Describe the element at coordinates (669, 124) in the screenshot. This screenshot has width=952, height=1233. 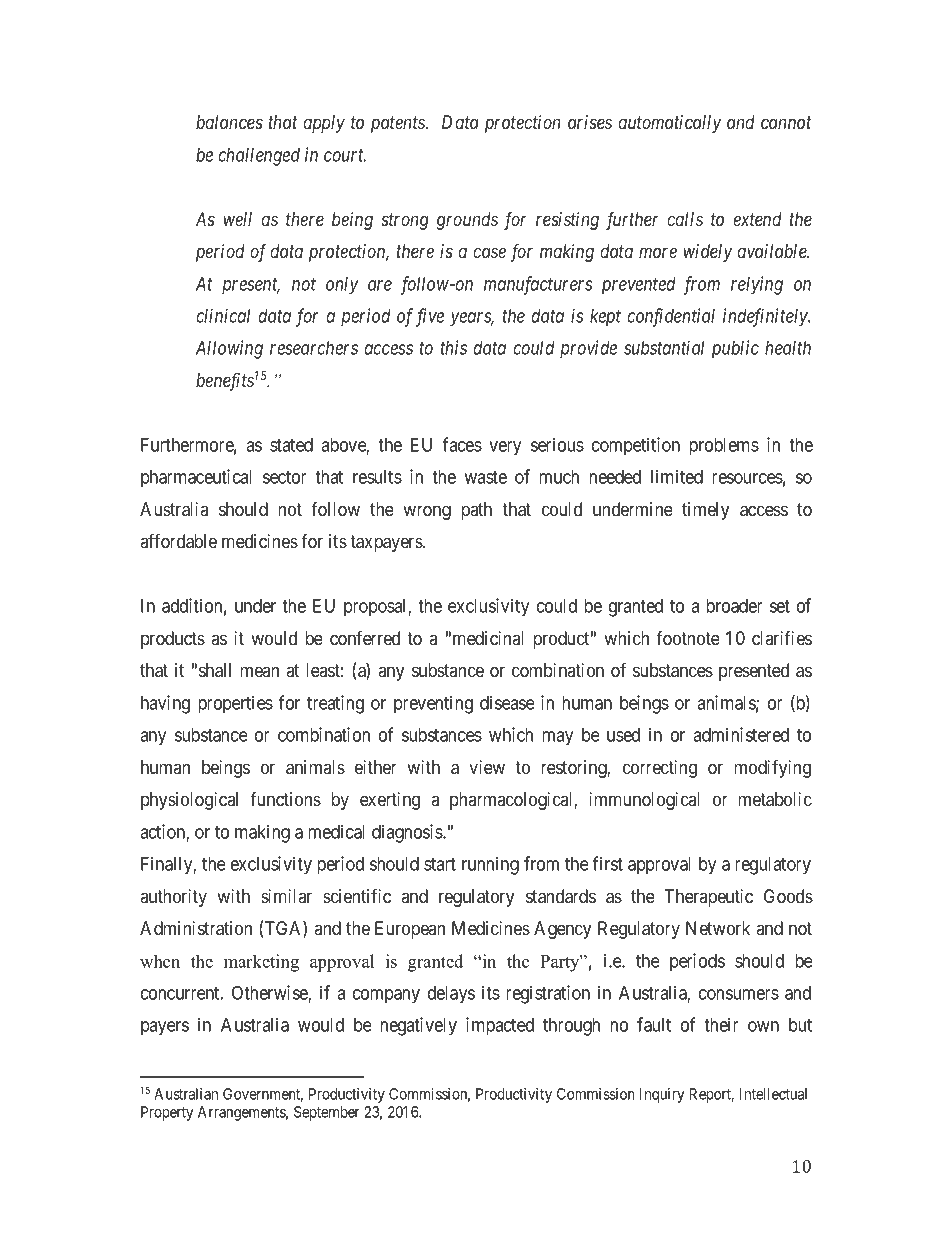
I see `automatically` at that location.
